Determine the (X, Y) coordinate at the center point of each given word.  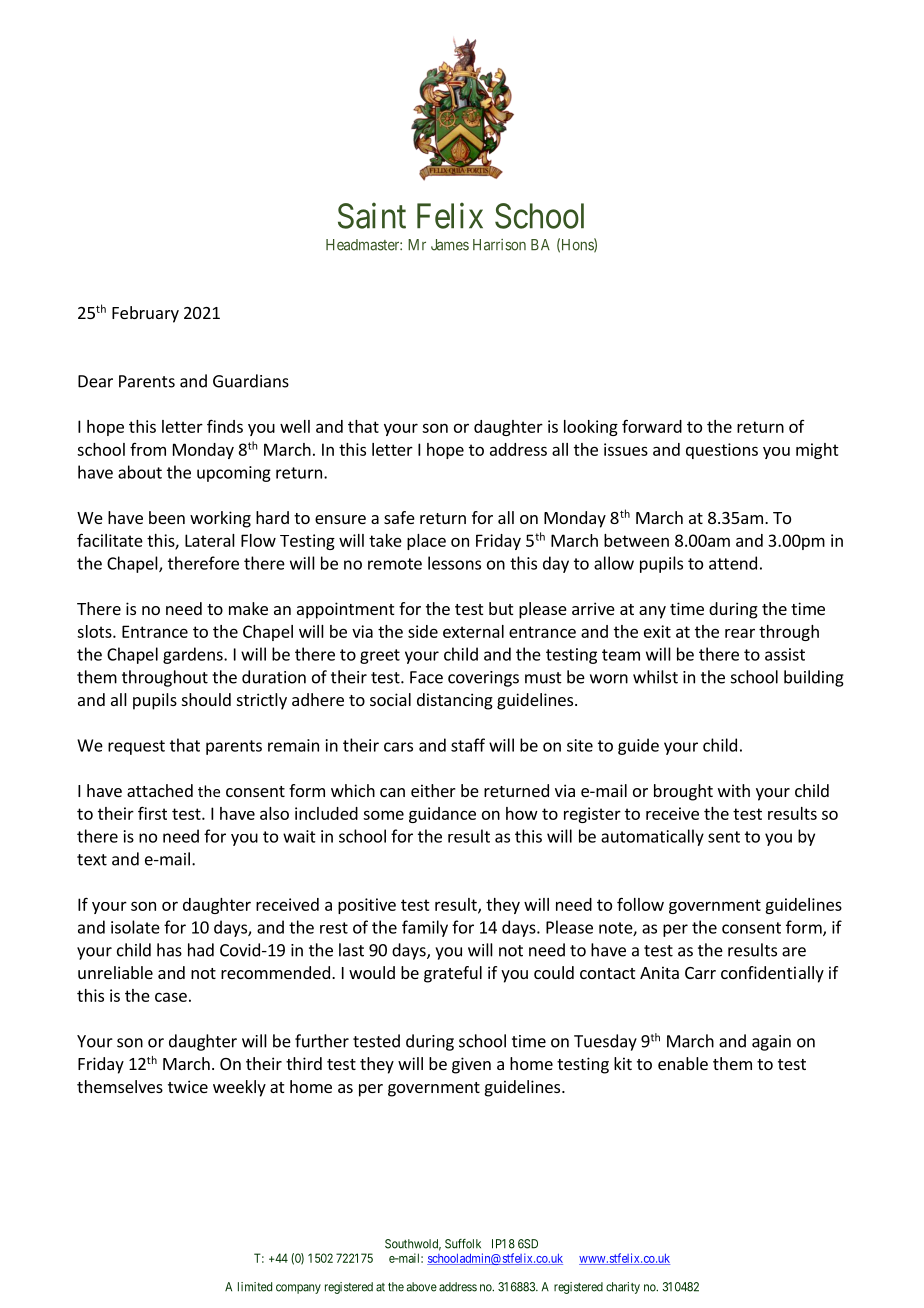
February (145, 314)
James (450, 245)
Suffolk (463, 1244)
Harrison (499, 245)
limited (255, 1287)
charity (623, 1288)
